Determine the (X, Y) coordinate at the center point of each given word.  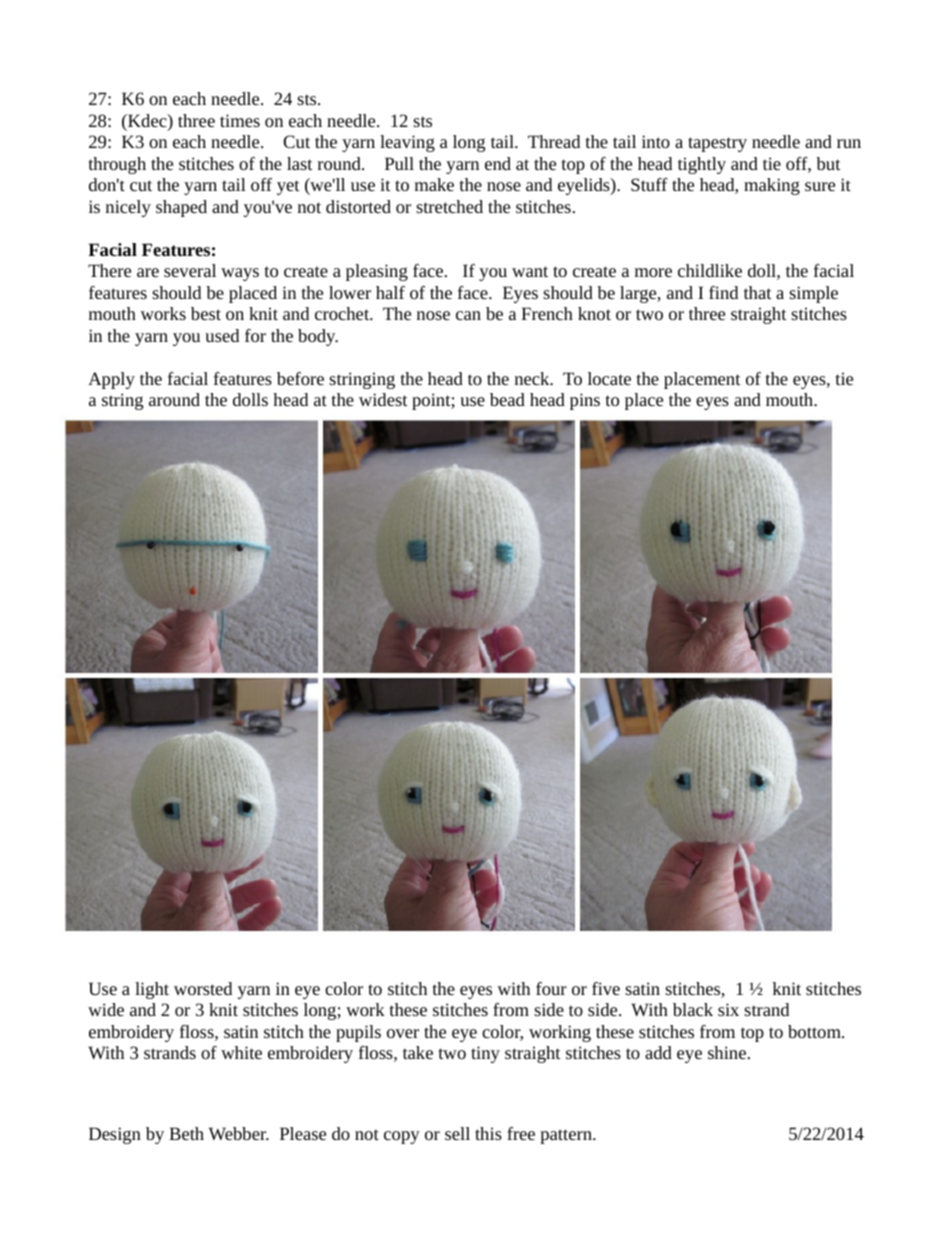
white (241, 1052)
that (758, 292)
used (222, 335)
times (240, 120)
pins (585, 401)
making (772, 186)
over (403, 1033)
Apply (111, 380)
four (551, 988)
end (498, 163)
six (728, 1009)
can (468, 315)
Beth (186, 1133)
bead (507, 399)
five (606, 988)
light (152, 990)
